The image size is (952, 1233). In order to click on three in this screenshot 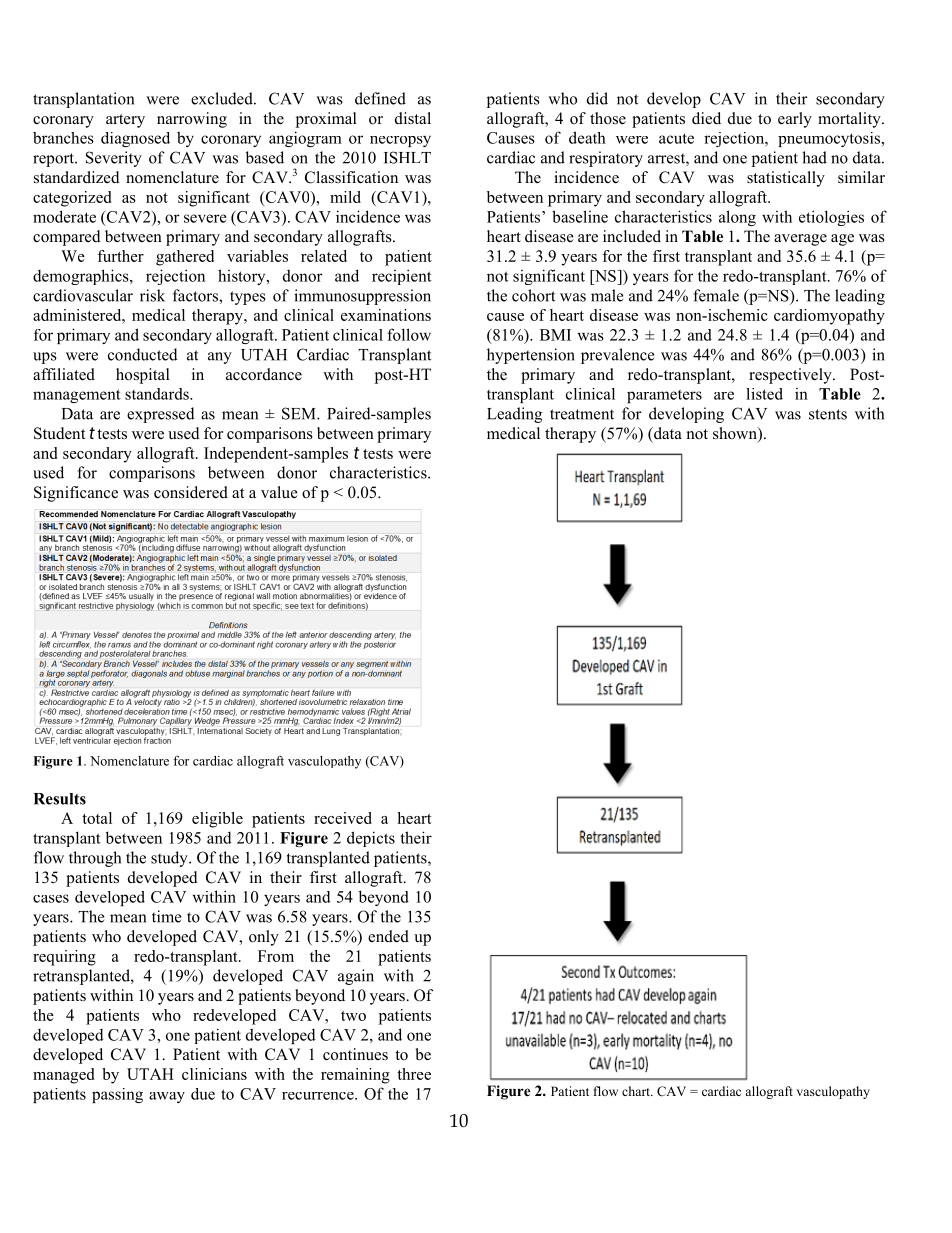, I will do `click(414, 1074)`.
